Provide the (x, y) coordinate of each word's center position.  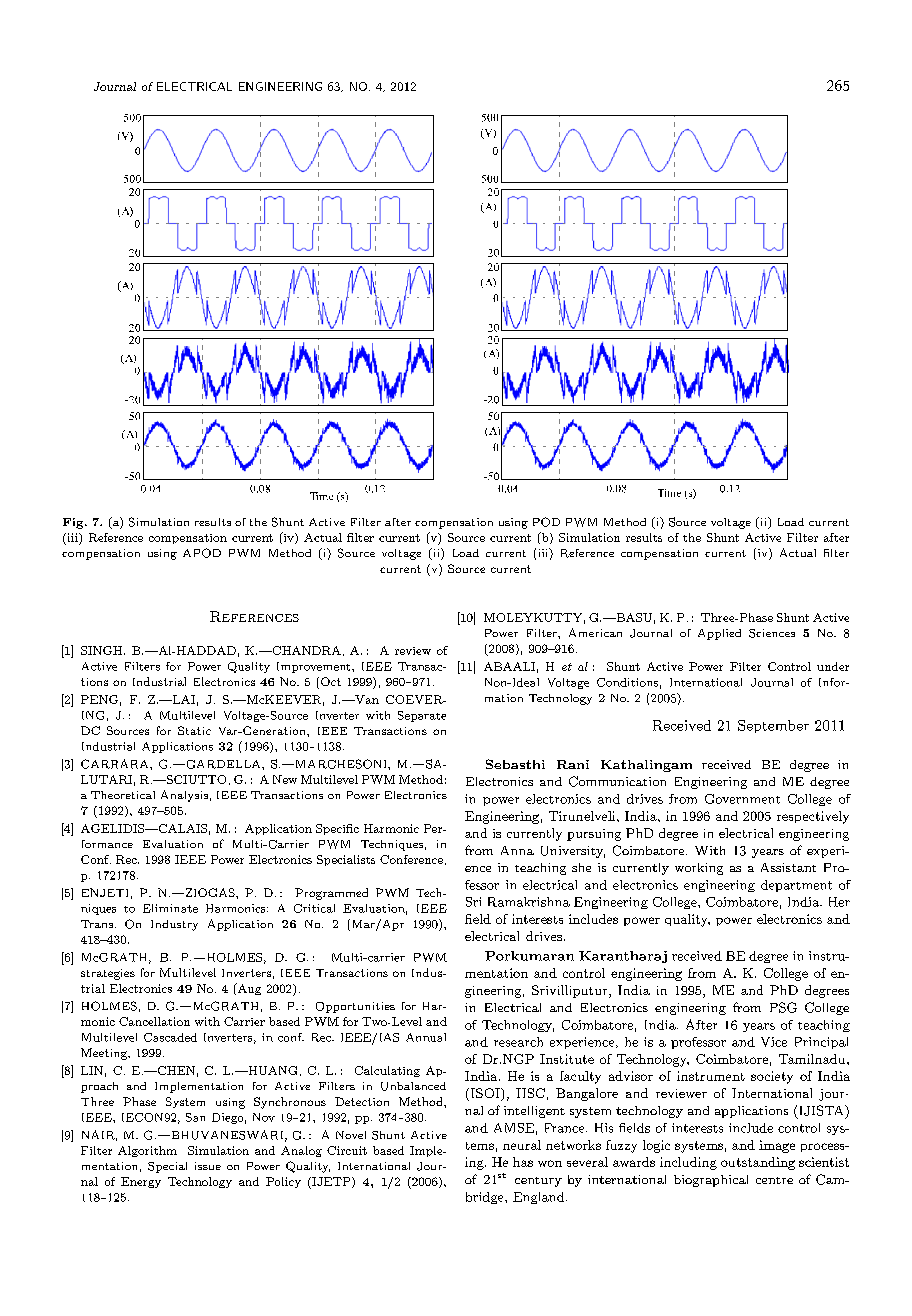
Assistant (788, 867)
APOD (202, 553)
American (595, 632)
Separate (422, 716)
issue (208, 1166)
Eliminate (170, 908)
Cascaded (170, 1037)
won (550, 1163)
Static (194, 730)
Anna (517, 850)
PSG (783, 1007)
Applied (719, 634)
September (773, 726)
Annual (426, 1037)
